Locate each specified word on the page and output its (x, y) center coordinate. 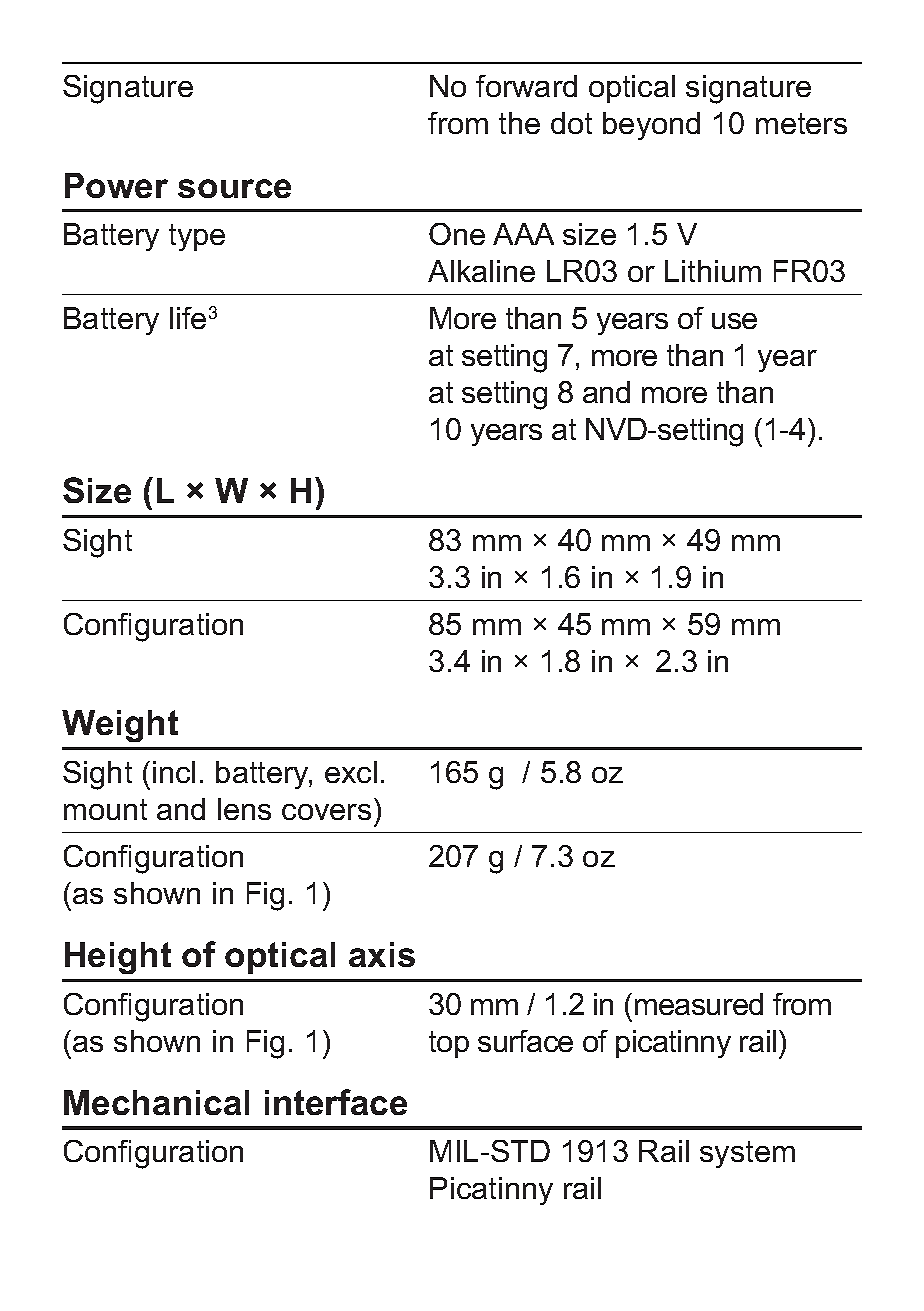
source (234, 188)
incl (174, 772)
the (519, 123)
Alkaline (481, 271)
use (734, 321)
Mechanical (156, 1102)
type (197, 237)
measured (699, 1004)
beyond (651, 126)
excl (351, 772)
